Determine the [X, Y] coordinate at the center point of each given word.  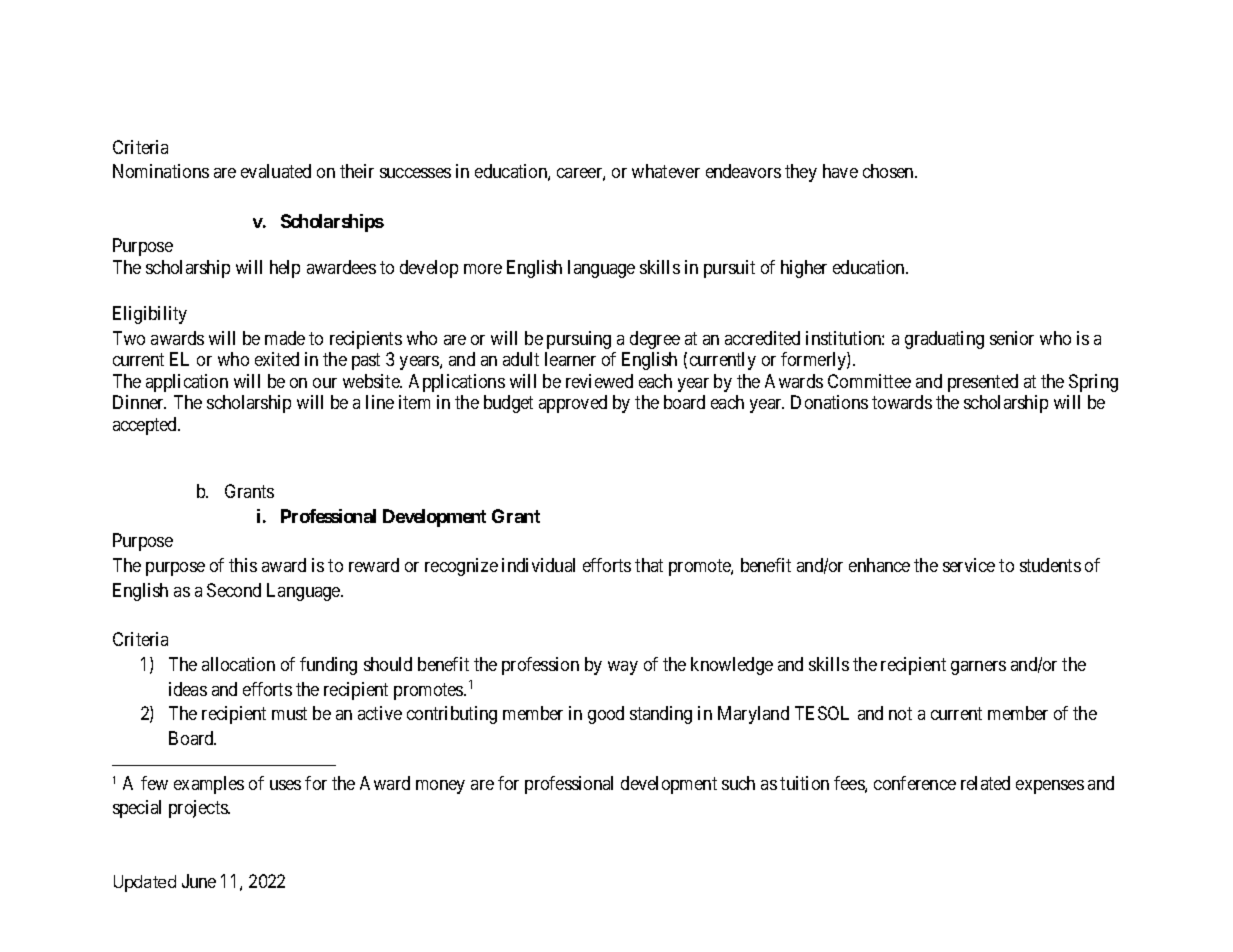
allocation [238, 664]
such [738, 783]
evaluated [276, 171]
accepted [146, 426]
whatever [666, 171]
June [199, 881]
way [623, 668]
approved [573, 404]
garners [978, 668]
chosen [889, 171]
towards [902, 402]
